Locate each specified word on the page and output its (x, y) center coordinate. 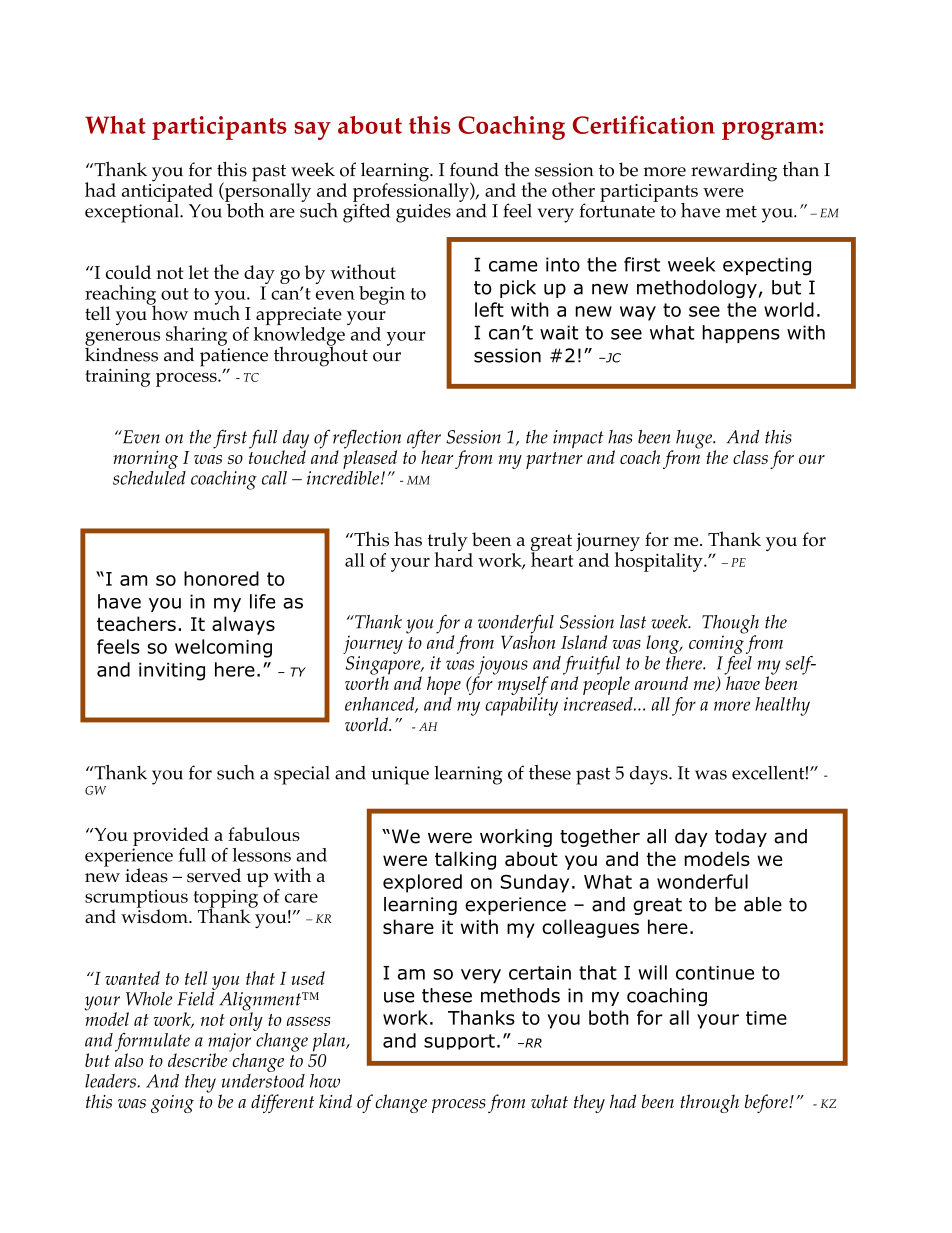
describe (199, 1059)
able (763, 904)
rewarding (734, 172)
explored (422, 883)
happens (741, 334)
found (474, 169)
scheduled (149, 476)
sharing (196, 337)
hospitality (660, 561)
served (214, 875)
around (661, 683)
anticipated (167, 191)
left (489, 309)
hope (444, 685)
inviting (172, 672)
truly (448, 543)
